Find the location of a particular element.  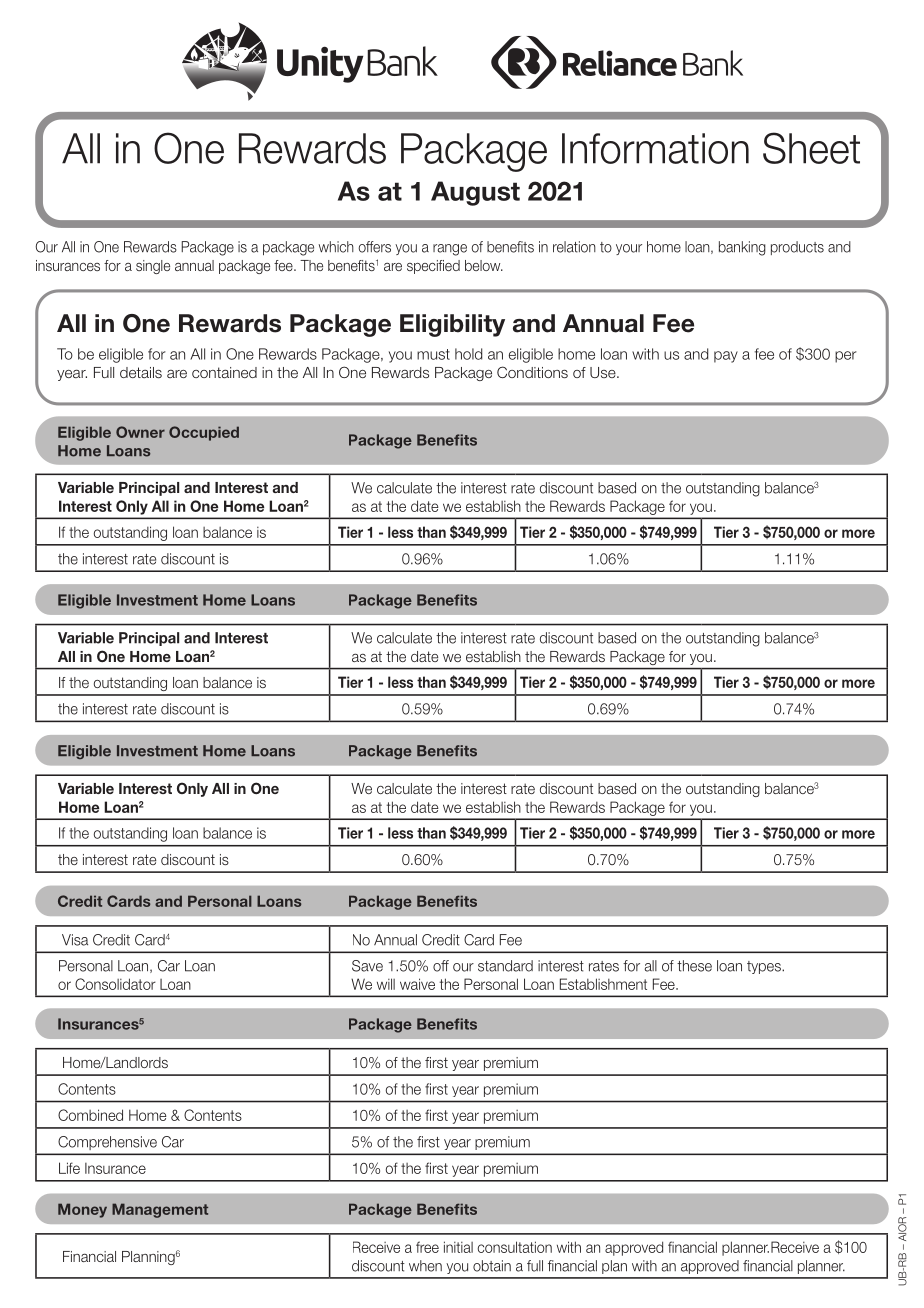

standard is located at coordinates (505, 966).
